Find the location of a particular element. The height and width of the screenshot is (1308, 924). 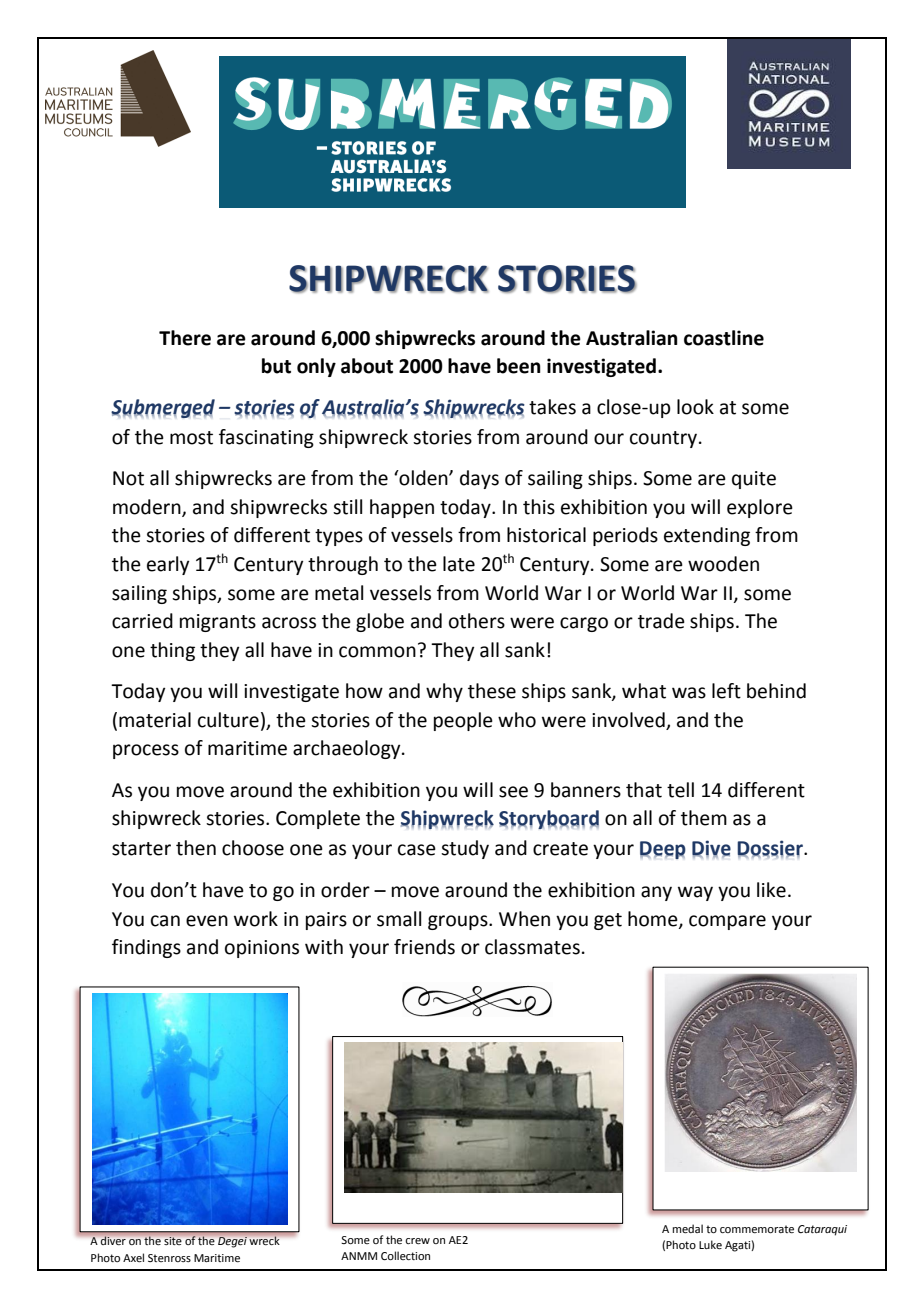

site is located at coordinates (172, 1241).
